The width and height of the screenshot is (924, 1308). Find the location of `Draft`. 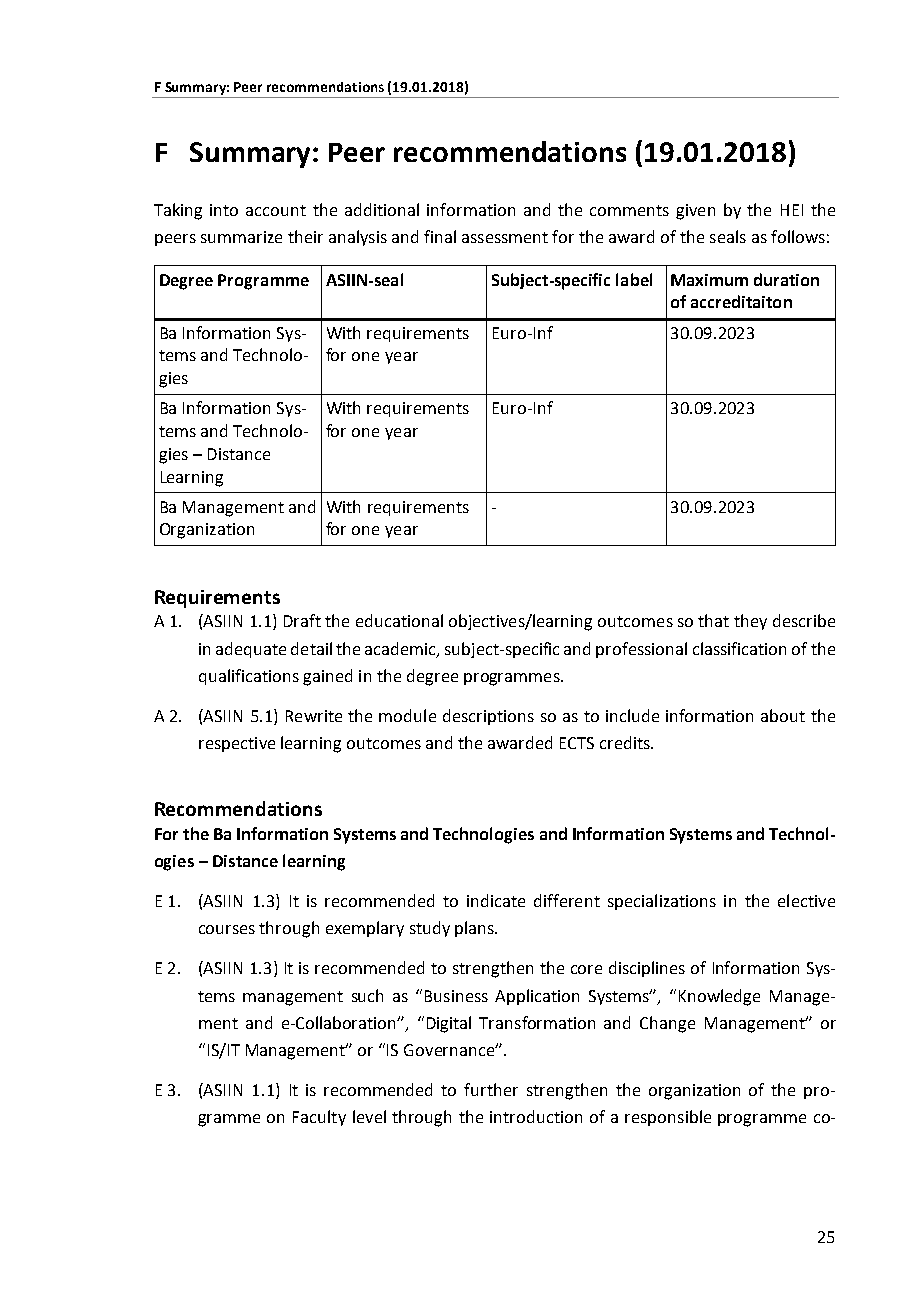

Draft is located at coordinates (302, 620).
